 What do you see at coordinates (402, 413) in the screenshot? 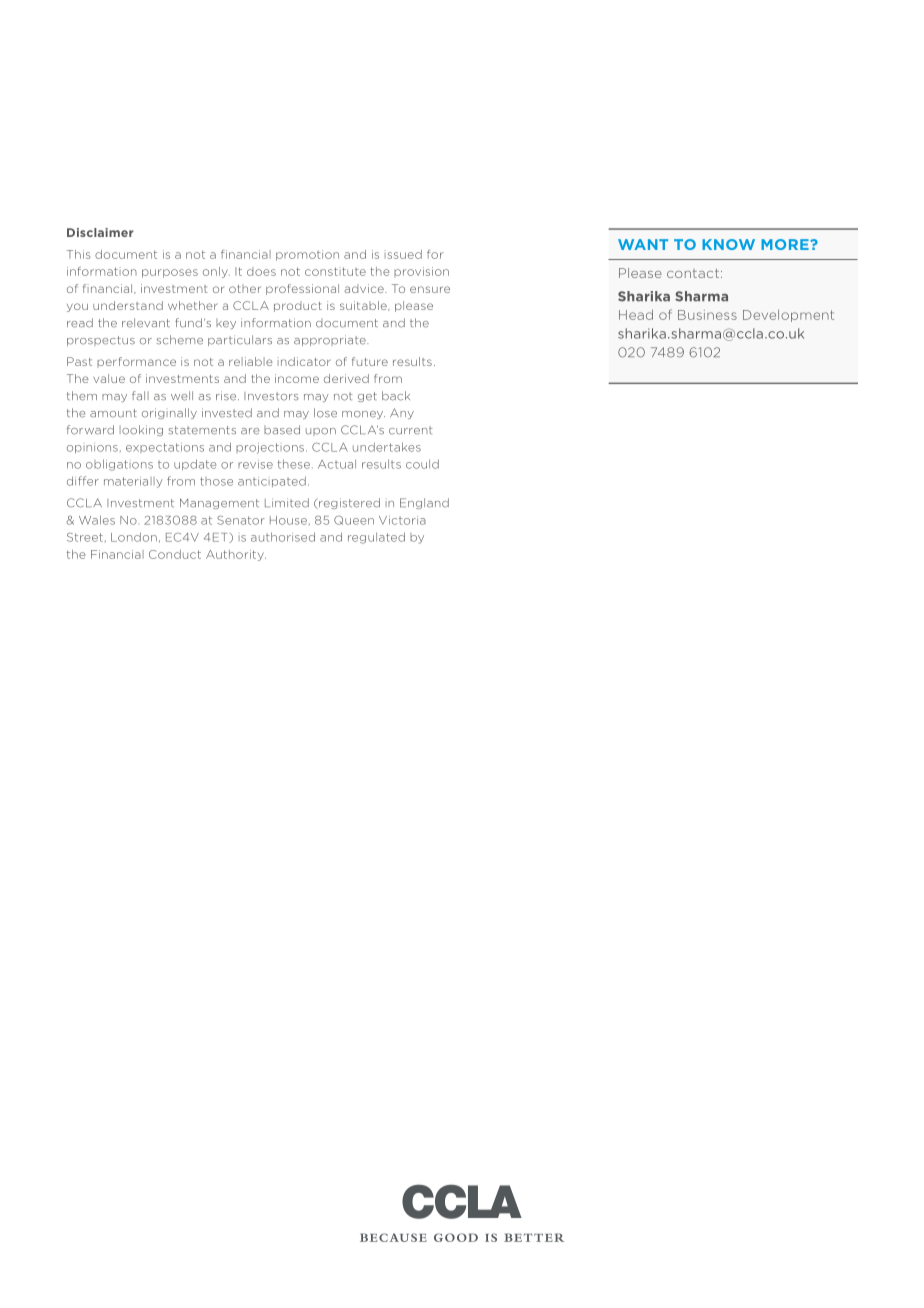
I see `Any` at bounding box center [402, 413].
